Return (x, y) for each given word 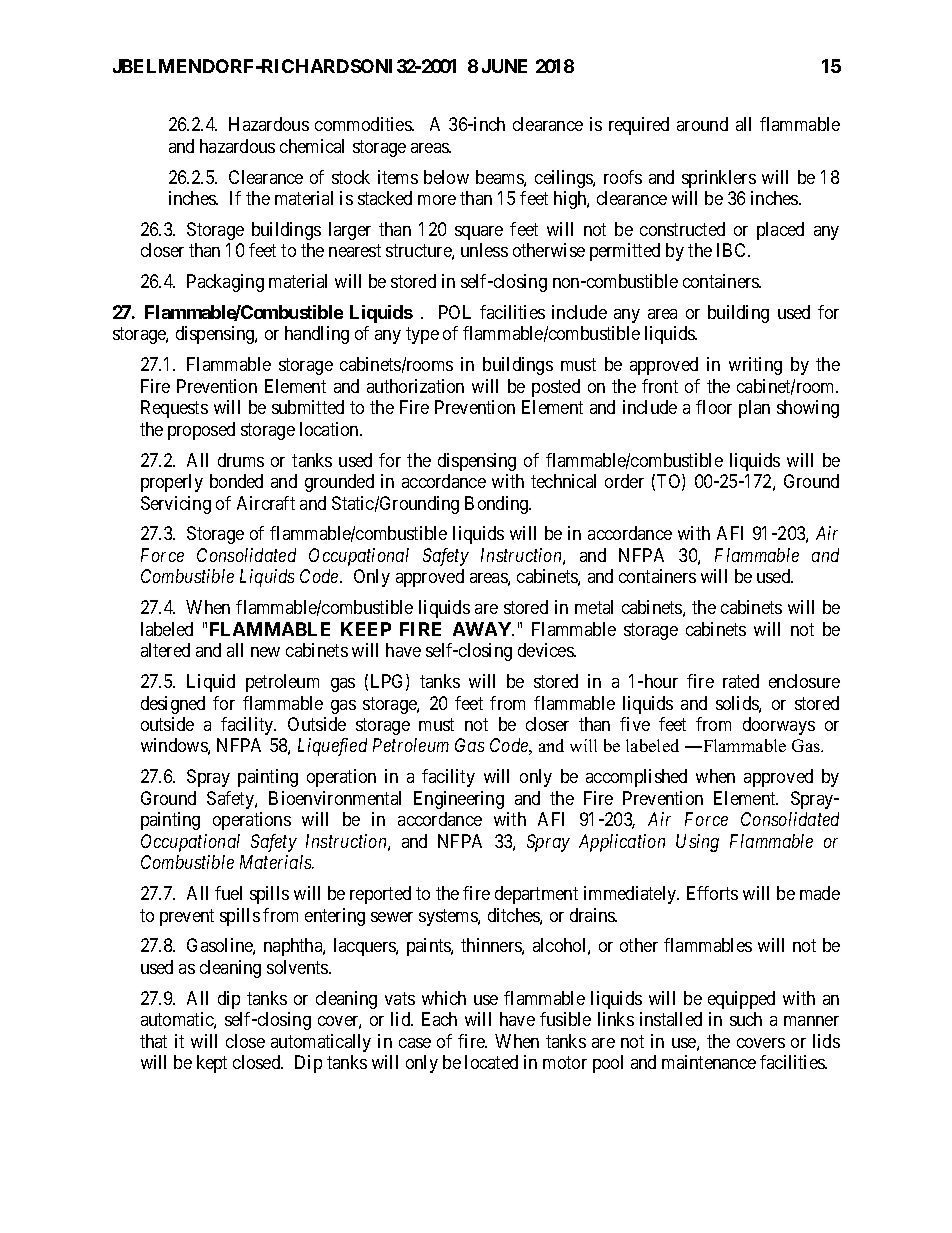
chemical (312, 146)
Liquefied (332, 747)
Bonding (498, 505)
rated (741, 681)
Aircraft (266, 503)
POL (455, 312)
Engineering (459, 800)
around (702, 124)
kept (212, 1064)
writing (755, 366)
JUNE (504, 66)
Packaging (225, 283)
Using (697, 843)
